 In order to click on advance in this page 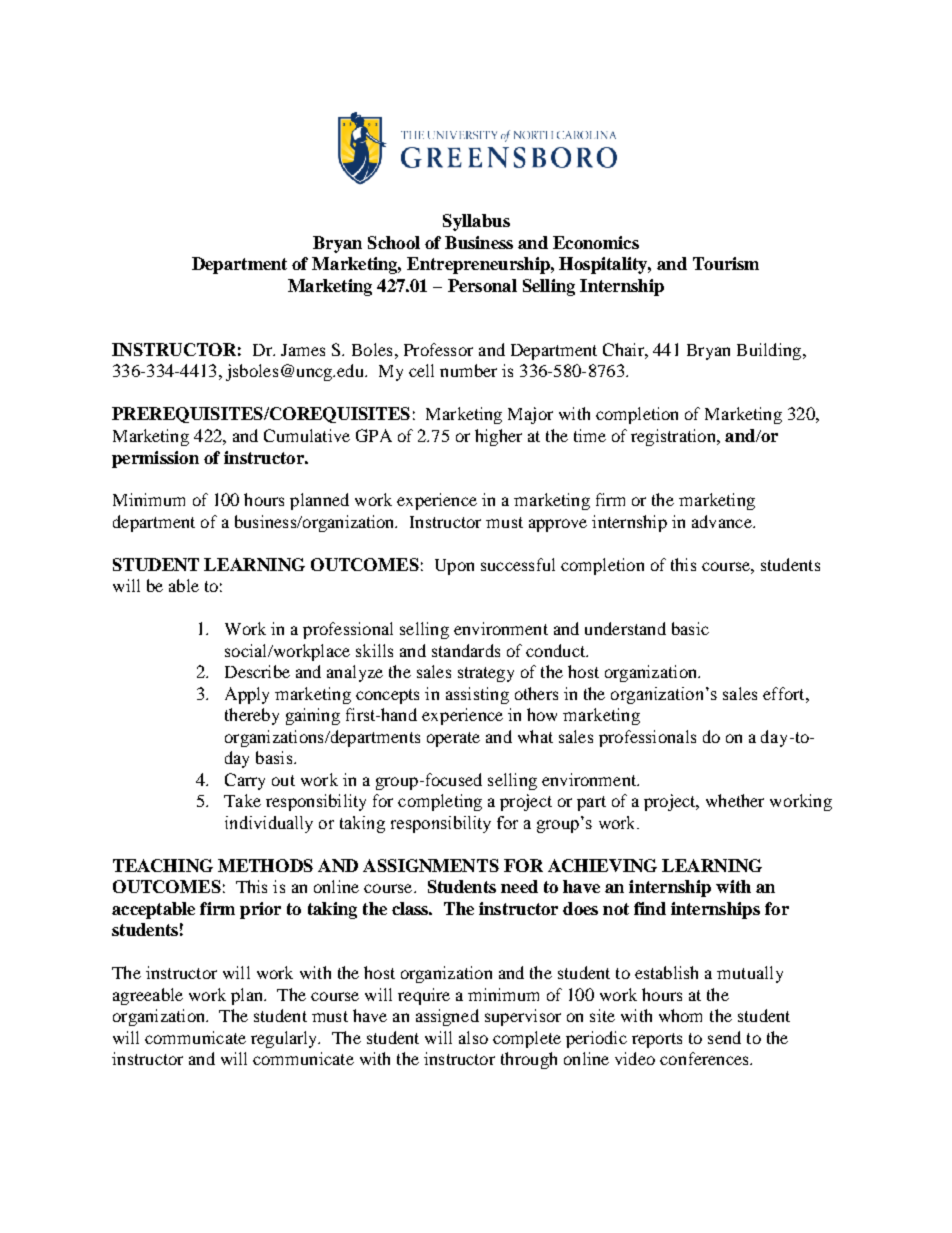, I will do `click(723, 521)`.
